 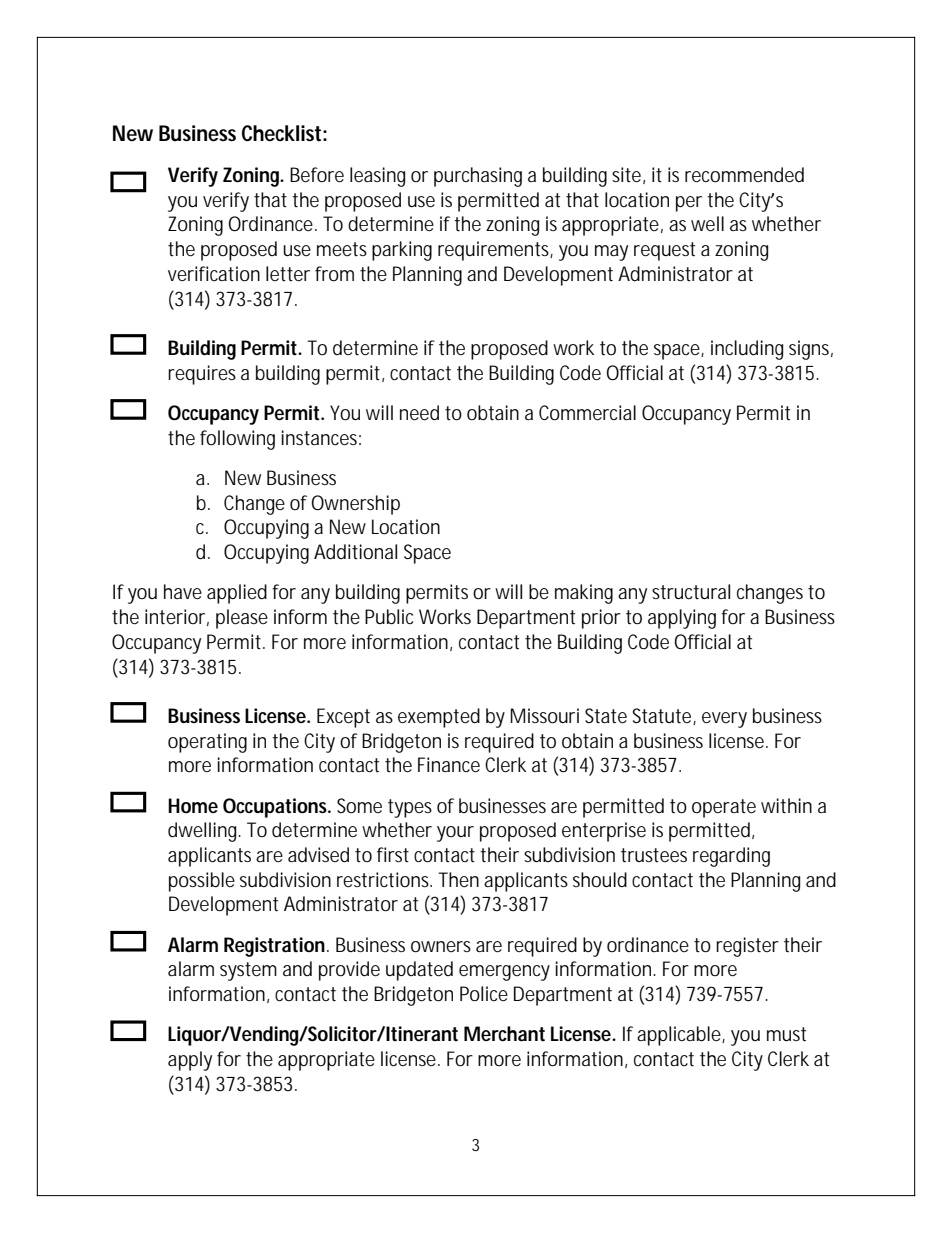 I want to click on structural, so click(x=691, y=592).
